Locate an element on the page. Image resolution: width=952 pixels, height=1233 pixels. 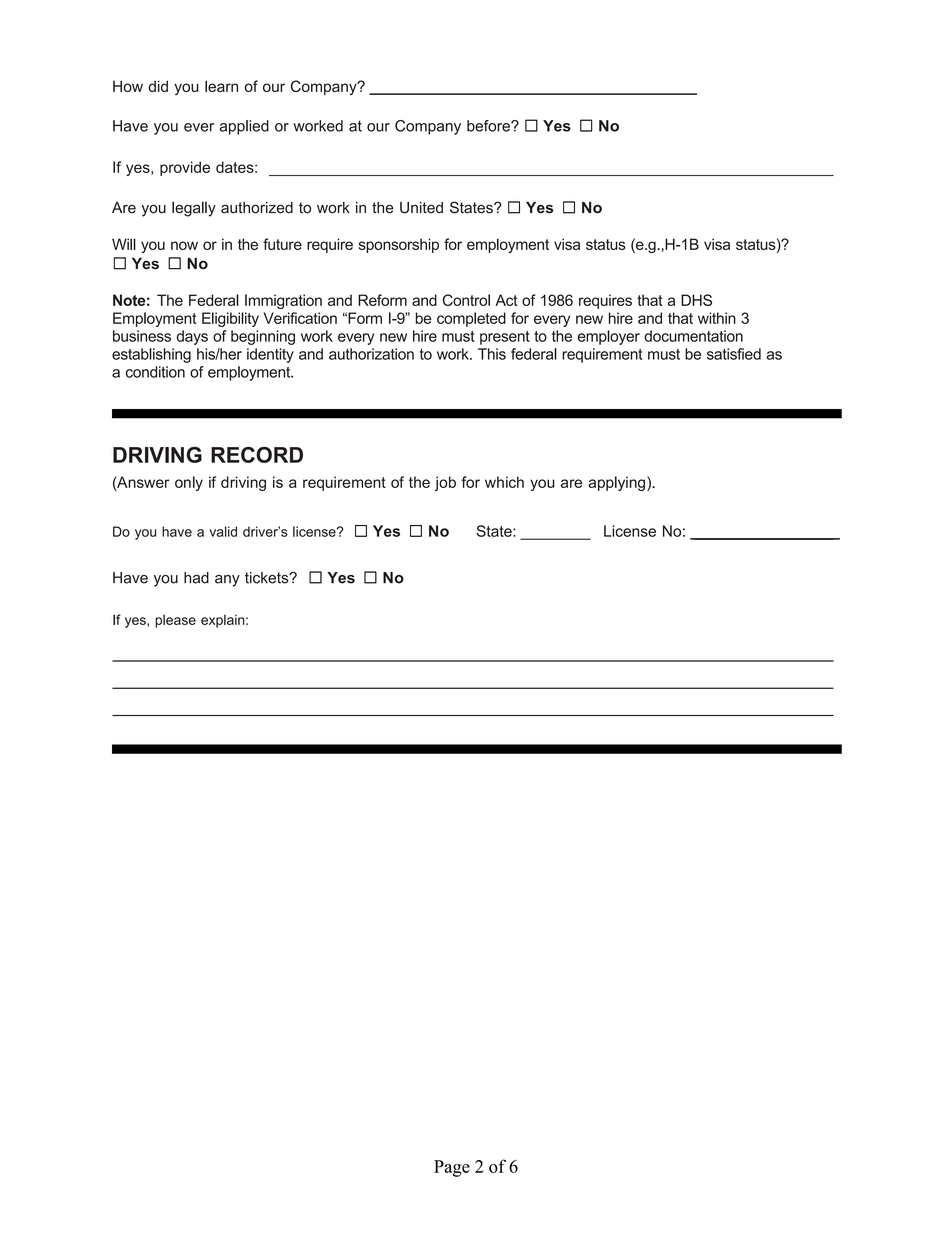
Page is located at coordinates (452, 1168).
